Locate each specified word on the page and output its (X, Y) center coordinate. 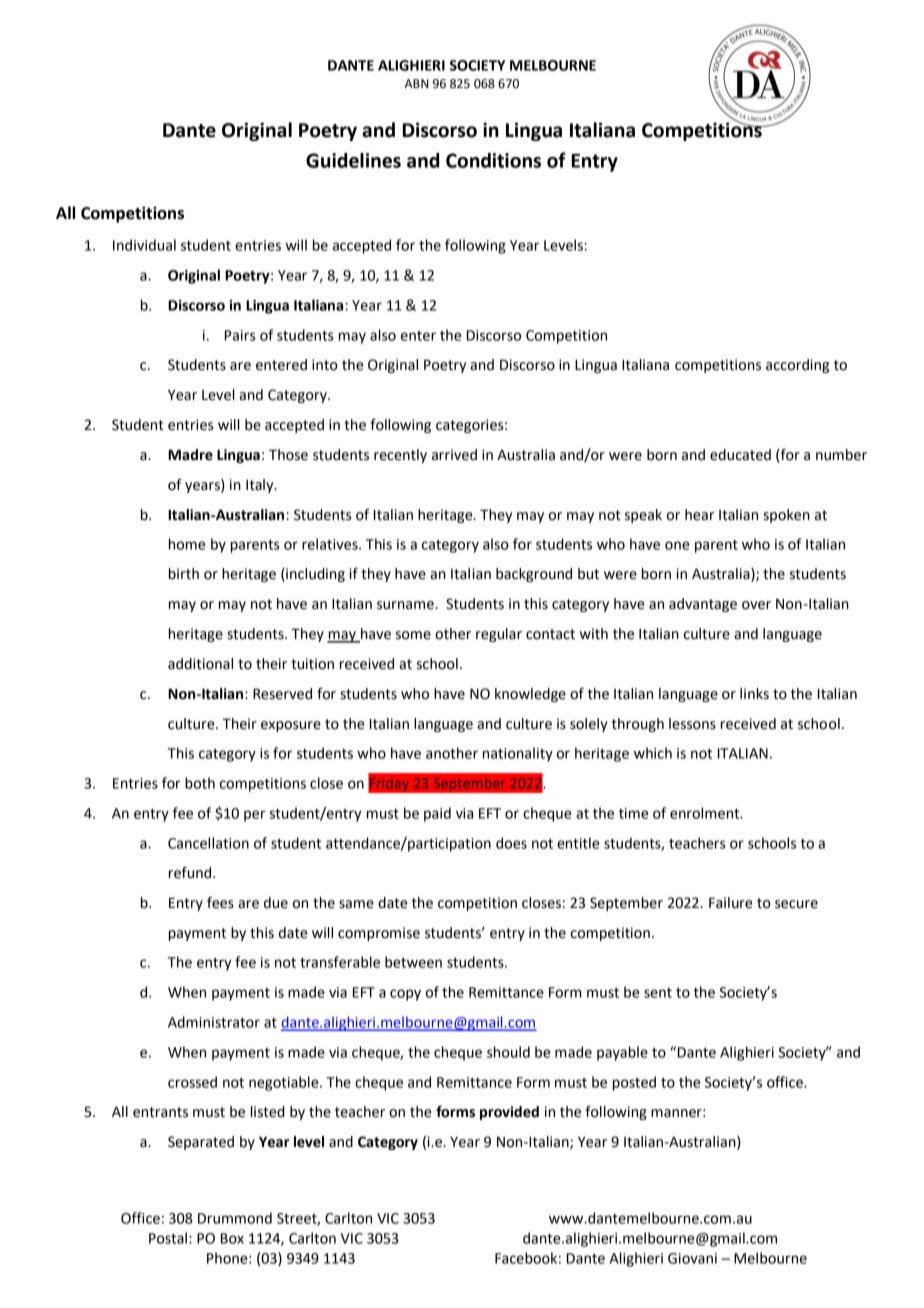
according (797, 366)
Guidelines (353, 160)
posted (634, 1083)
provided (509, 1113)
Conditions (493, 160)
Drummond (235, 1218)
